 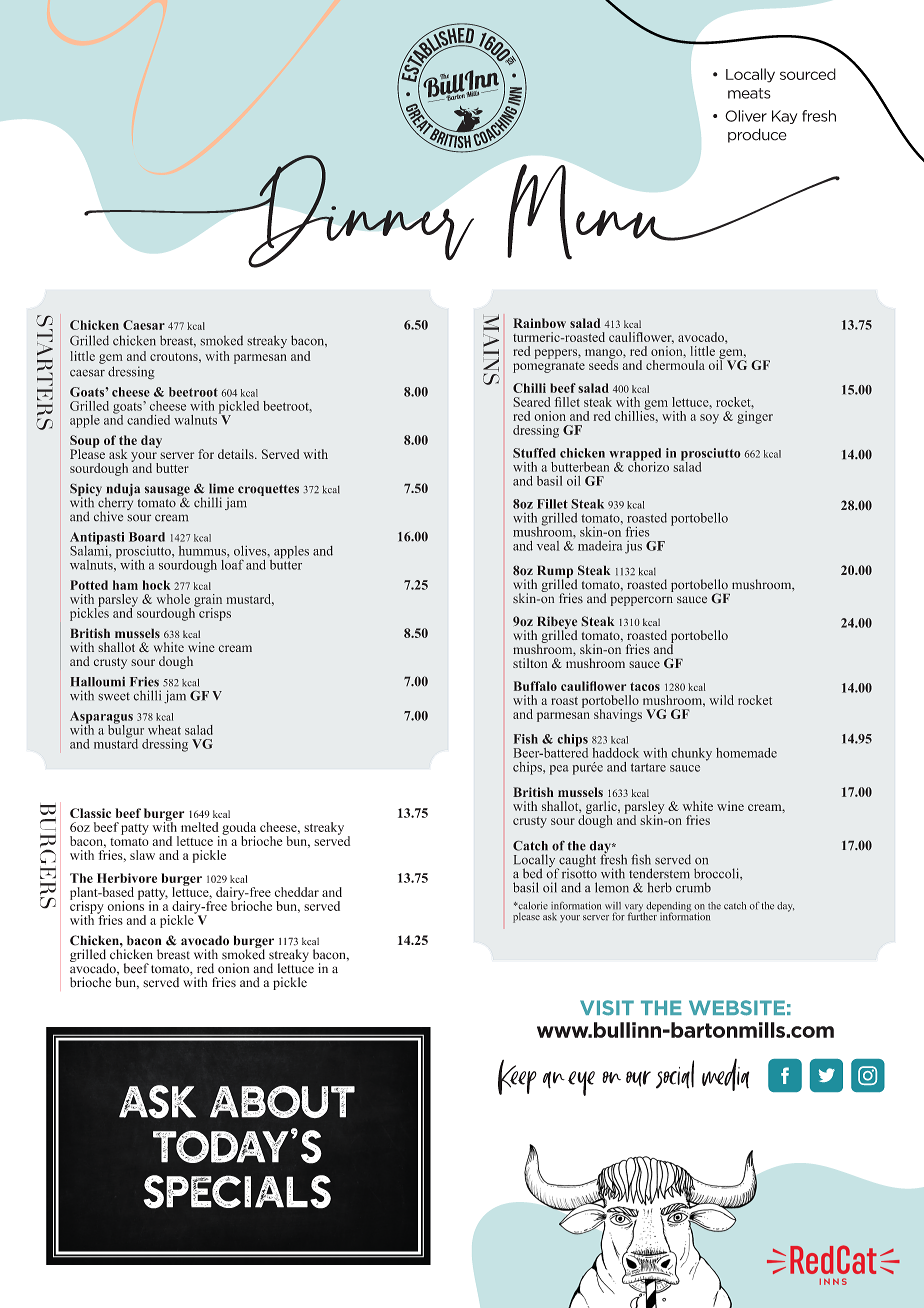 What do you see at coordinates (148, 420) in the screenshot?
I see `candied` at bounding box center [148, 420].
